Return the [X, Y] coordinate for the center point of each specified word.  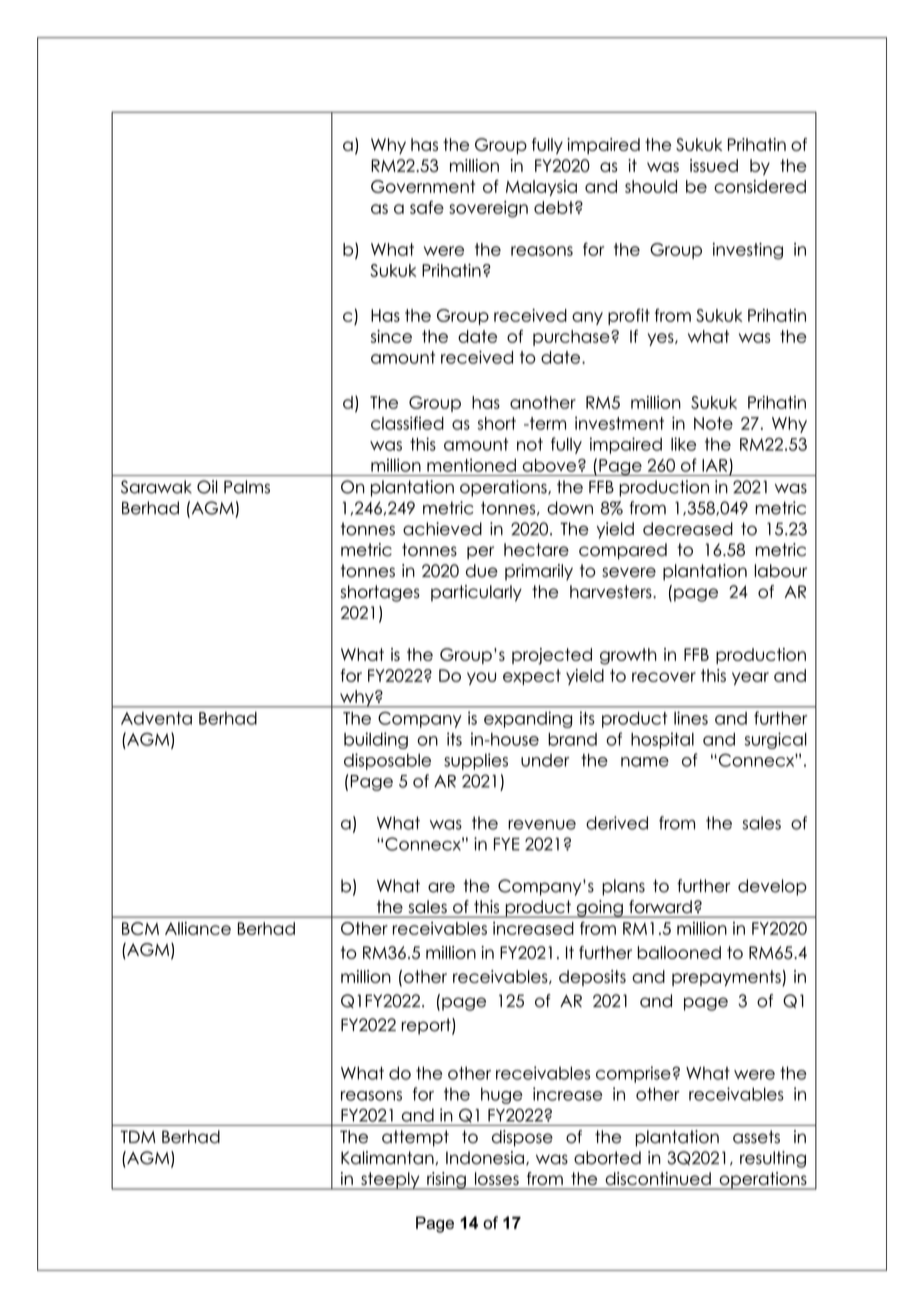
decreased [688, 529]
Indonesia [485, 1158]
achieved [442, 529]
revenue [542, 825]
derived [617, 823]
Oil [207, 487]
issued [714, 165]
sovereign [488, 209]
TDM [138, 1136]
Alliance [198, 928]
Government [423, 186]
